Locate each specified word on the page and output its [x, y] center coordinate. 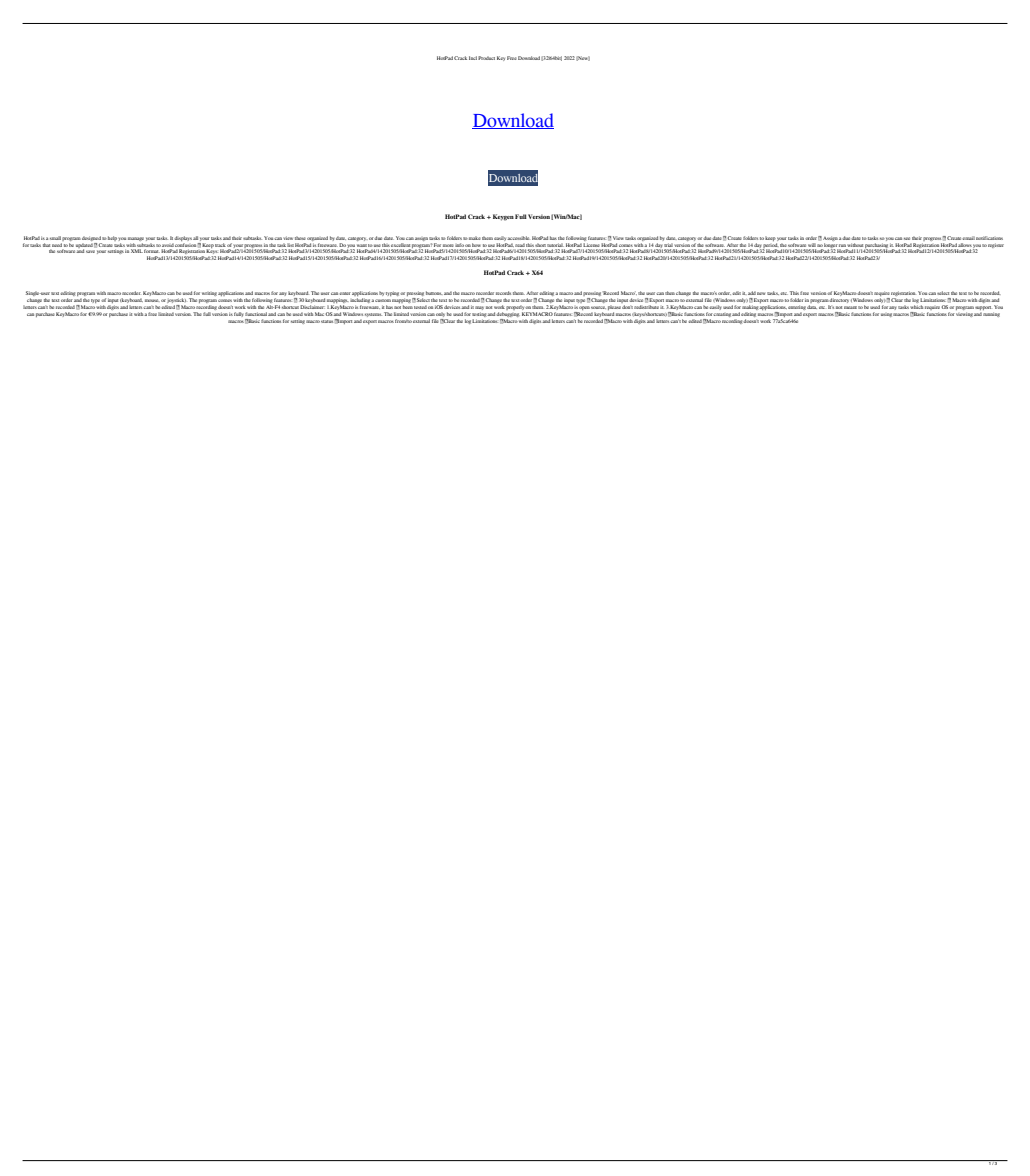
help [112, 238]
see [907, 238]
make [475, 238]
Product [486, 58]
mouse [152, 300]
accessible [518, 238]
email [968, 238]
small [55, 238]
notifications [989, 238]
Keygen [503, 217]
